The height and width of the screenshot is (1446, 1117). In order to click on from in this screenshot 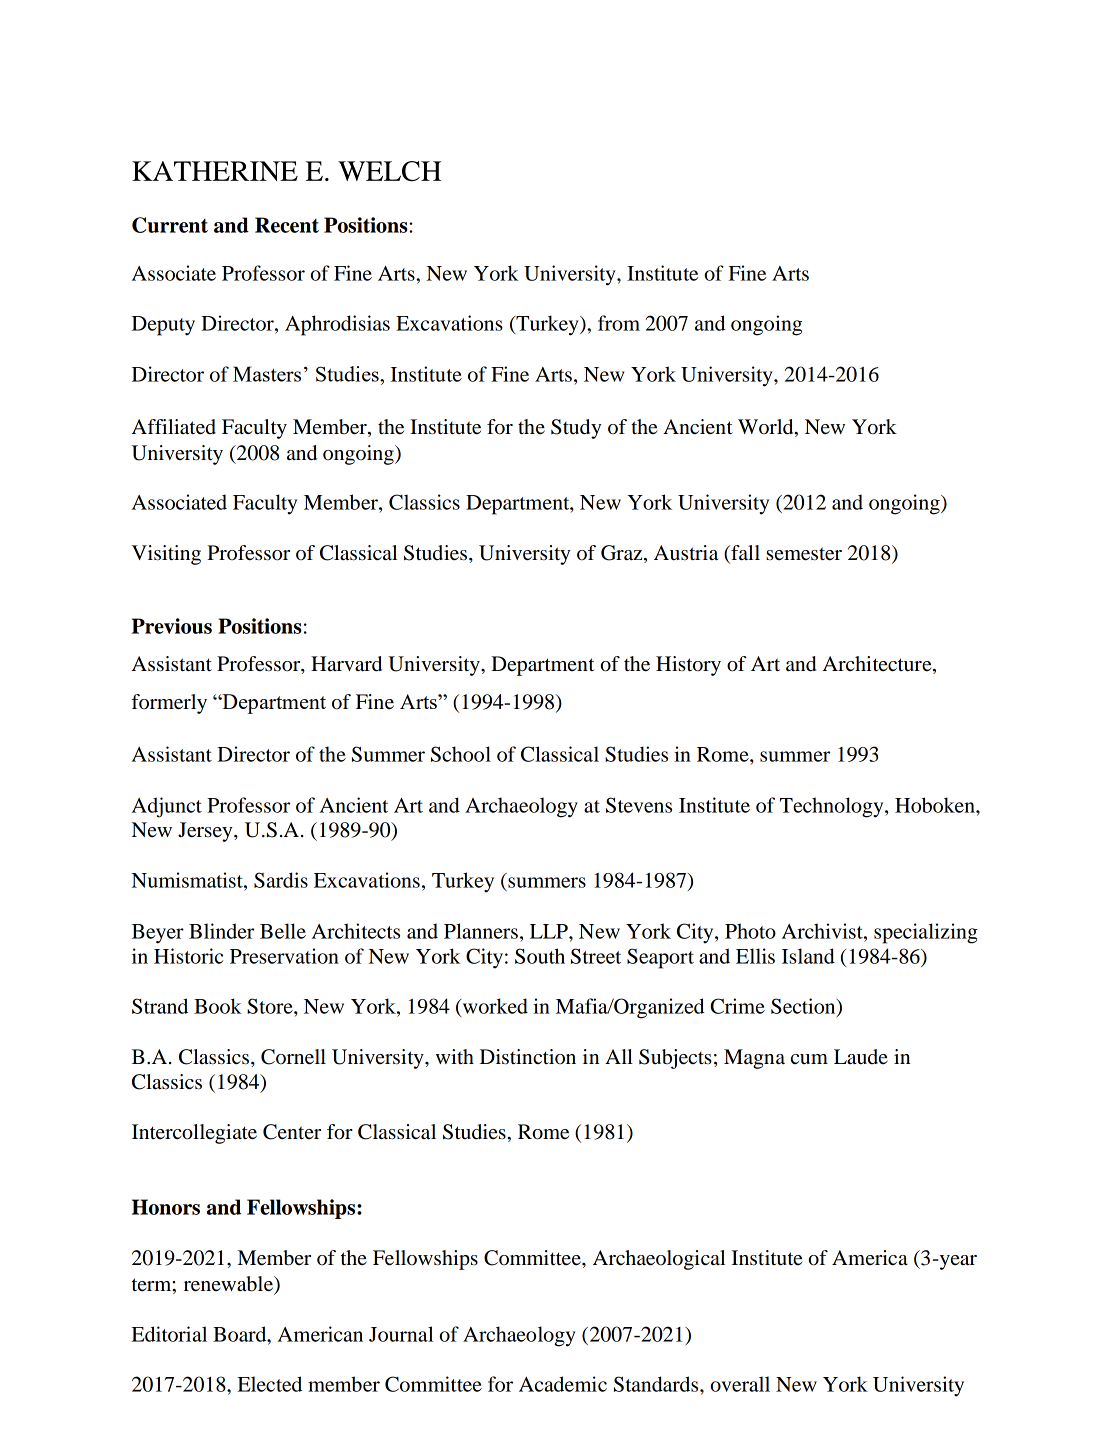, I will do `click(619, 323)`.
